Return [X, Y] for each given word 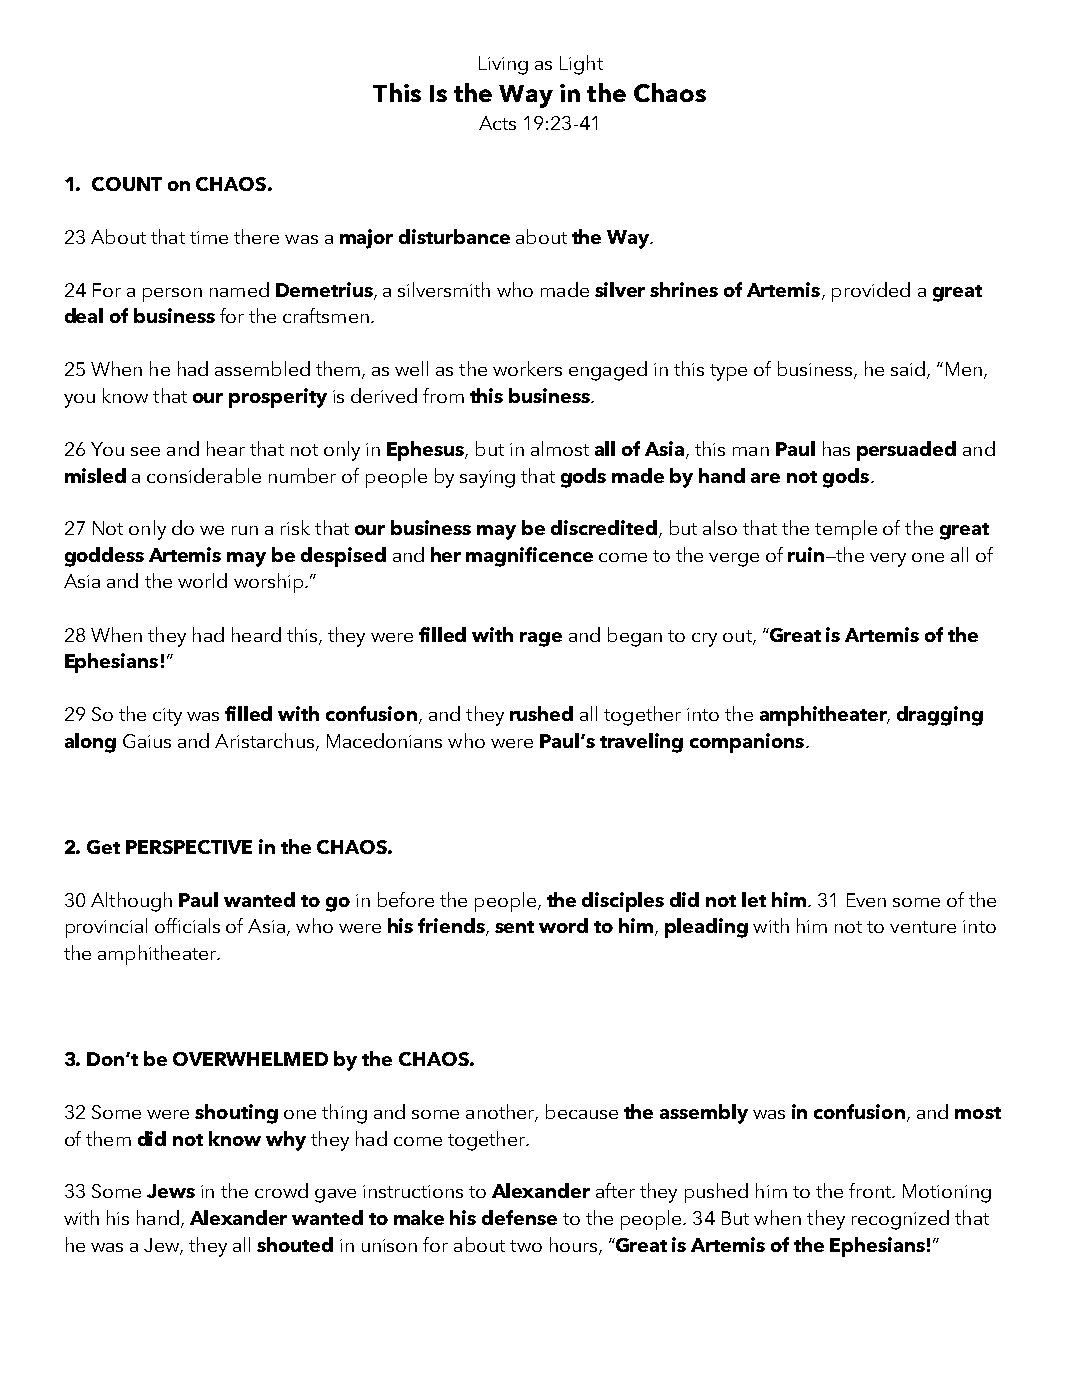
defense [519, 1217]
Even [866, 900]
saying [487, 479]
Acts [497, 123]
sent [514, 927]
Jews [171, 1191]
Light [581, 65]
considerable [204, 475]
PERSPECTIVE [189, 847]
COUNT [127, 184]
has [836, 448]
